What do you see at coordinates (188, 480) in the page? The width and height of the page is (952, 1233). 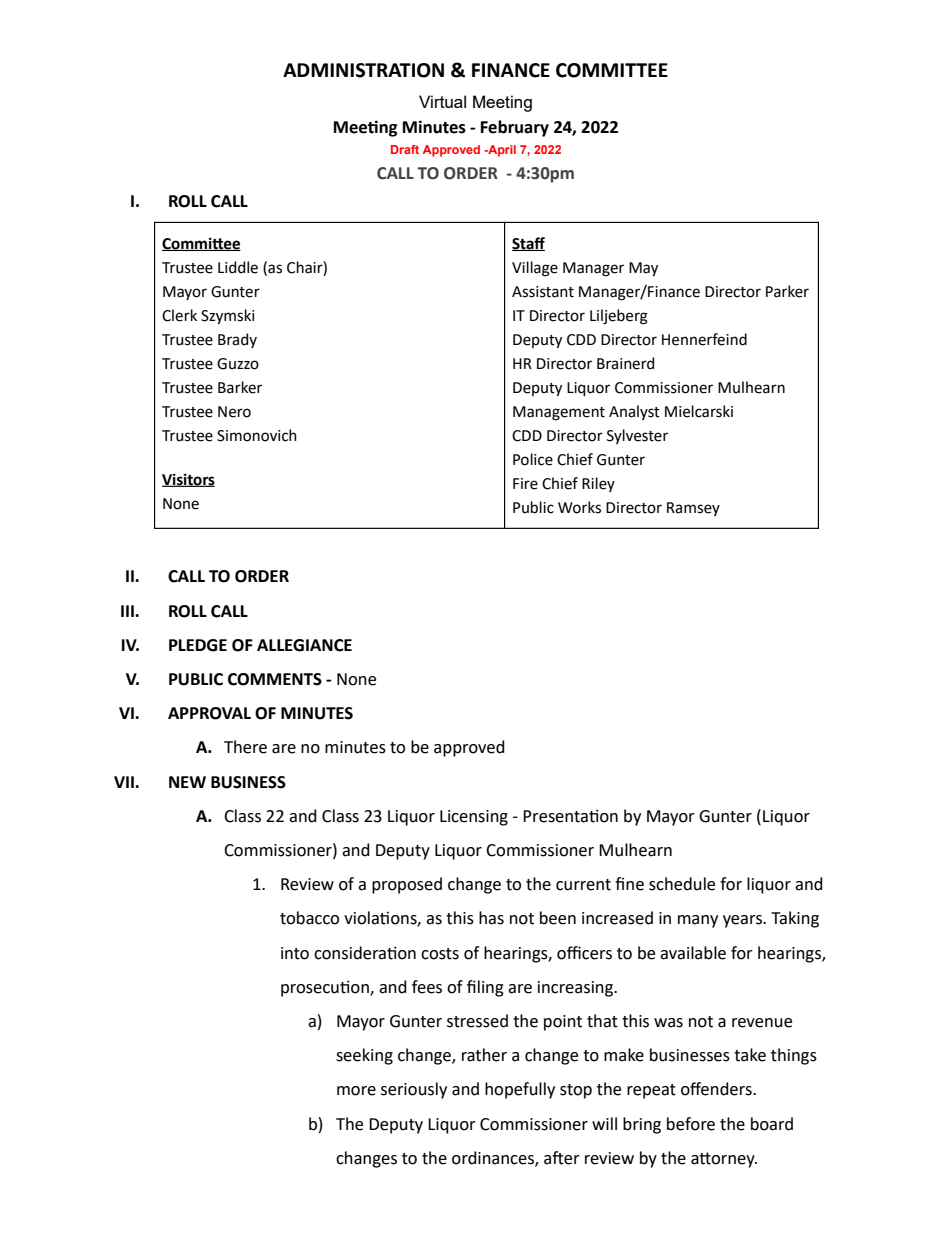 I see `Visitors` at bounding box center [188, 480].
